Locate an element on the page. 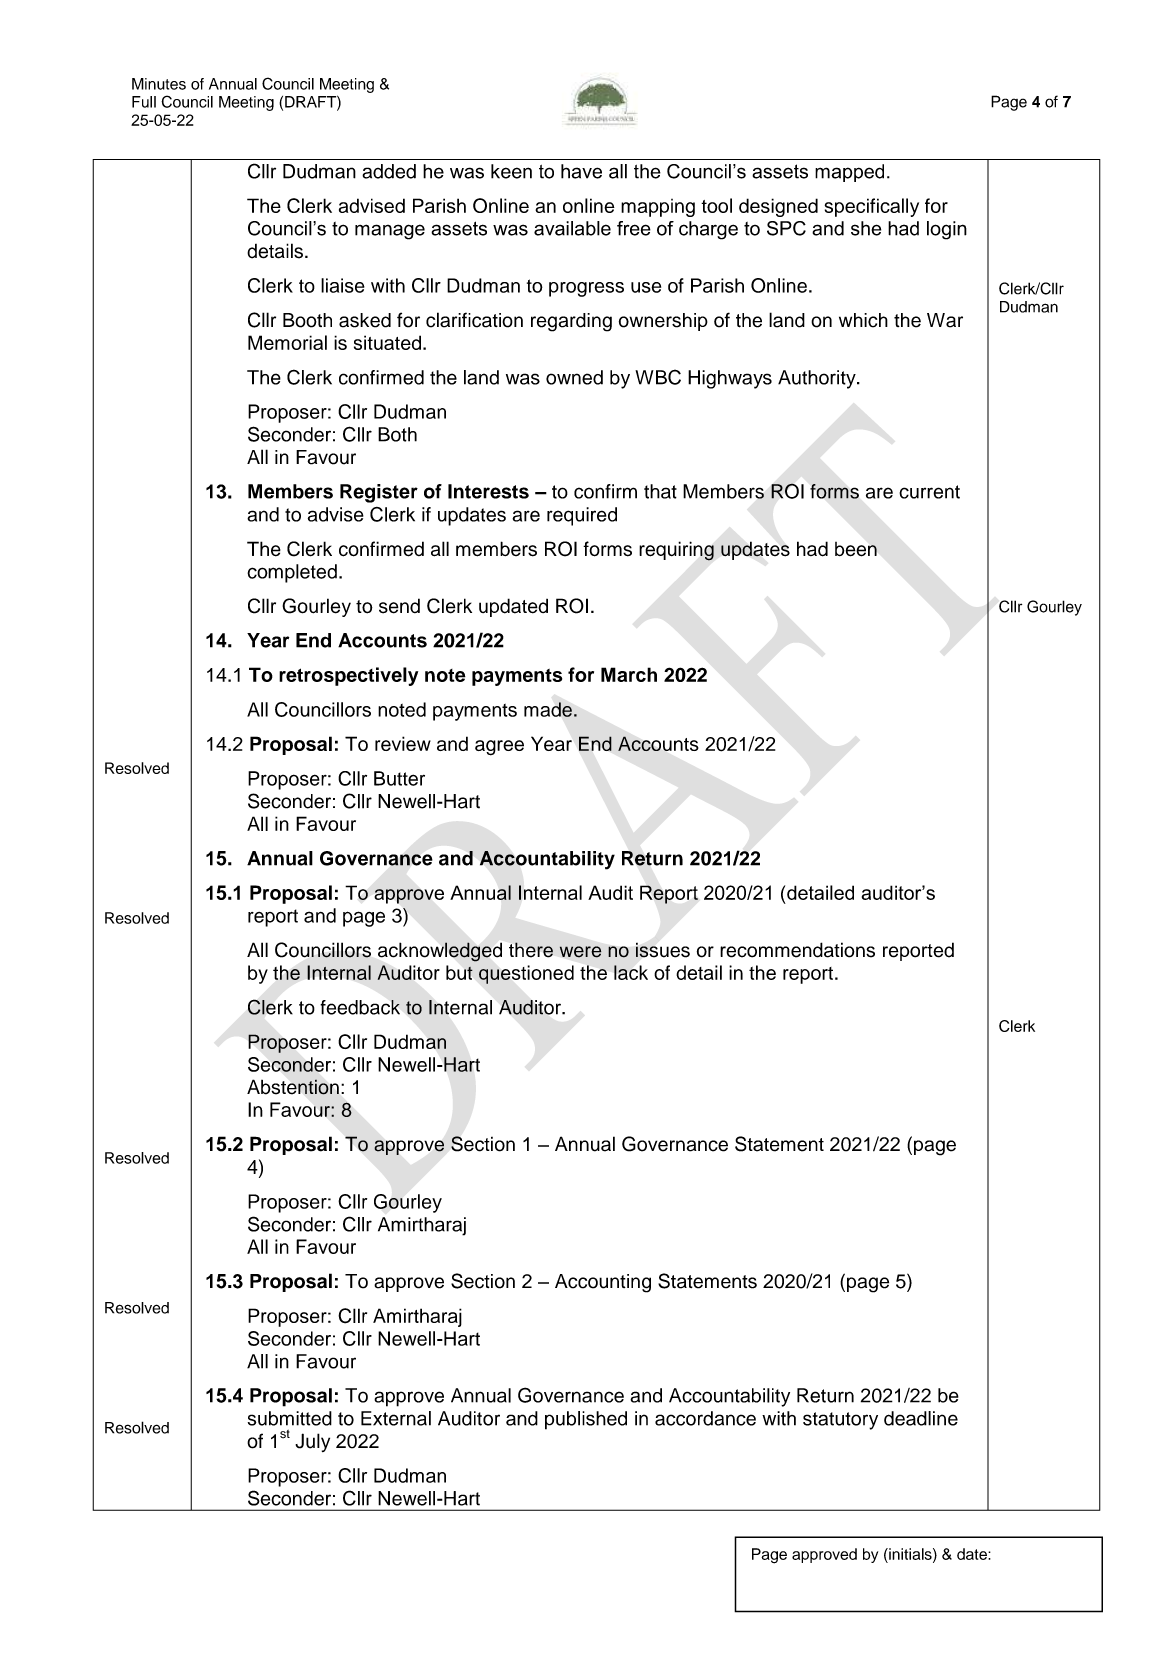 Image resolution: width=1173 pixels, height=1660 pixels. recommendations is located at coordinates (797, 950).
